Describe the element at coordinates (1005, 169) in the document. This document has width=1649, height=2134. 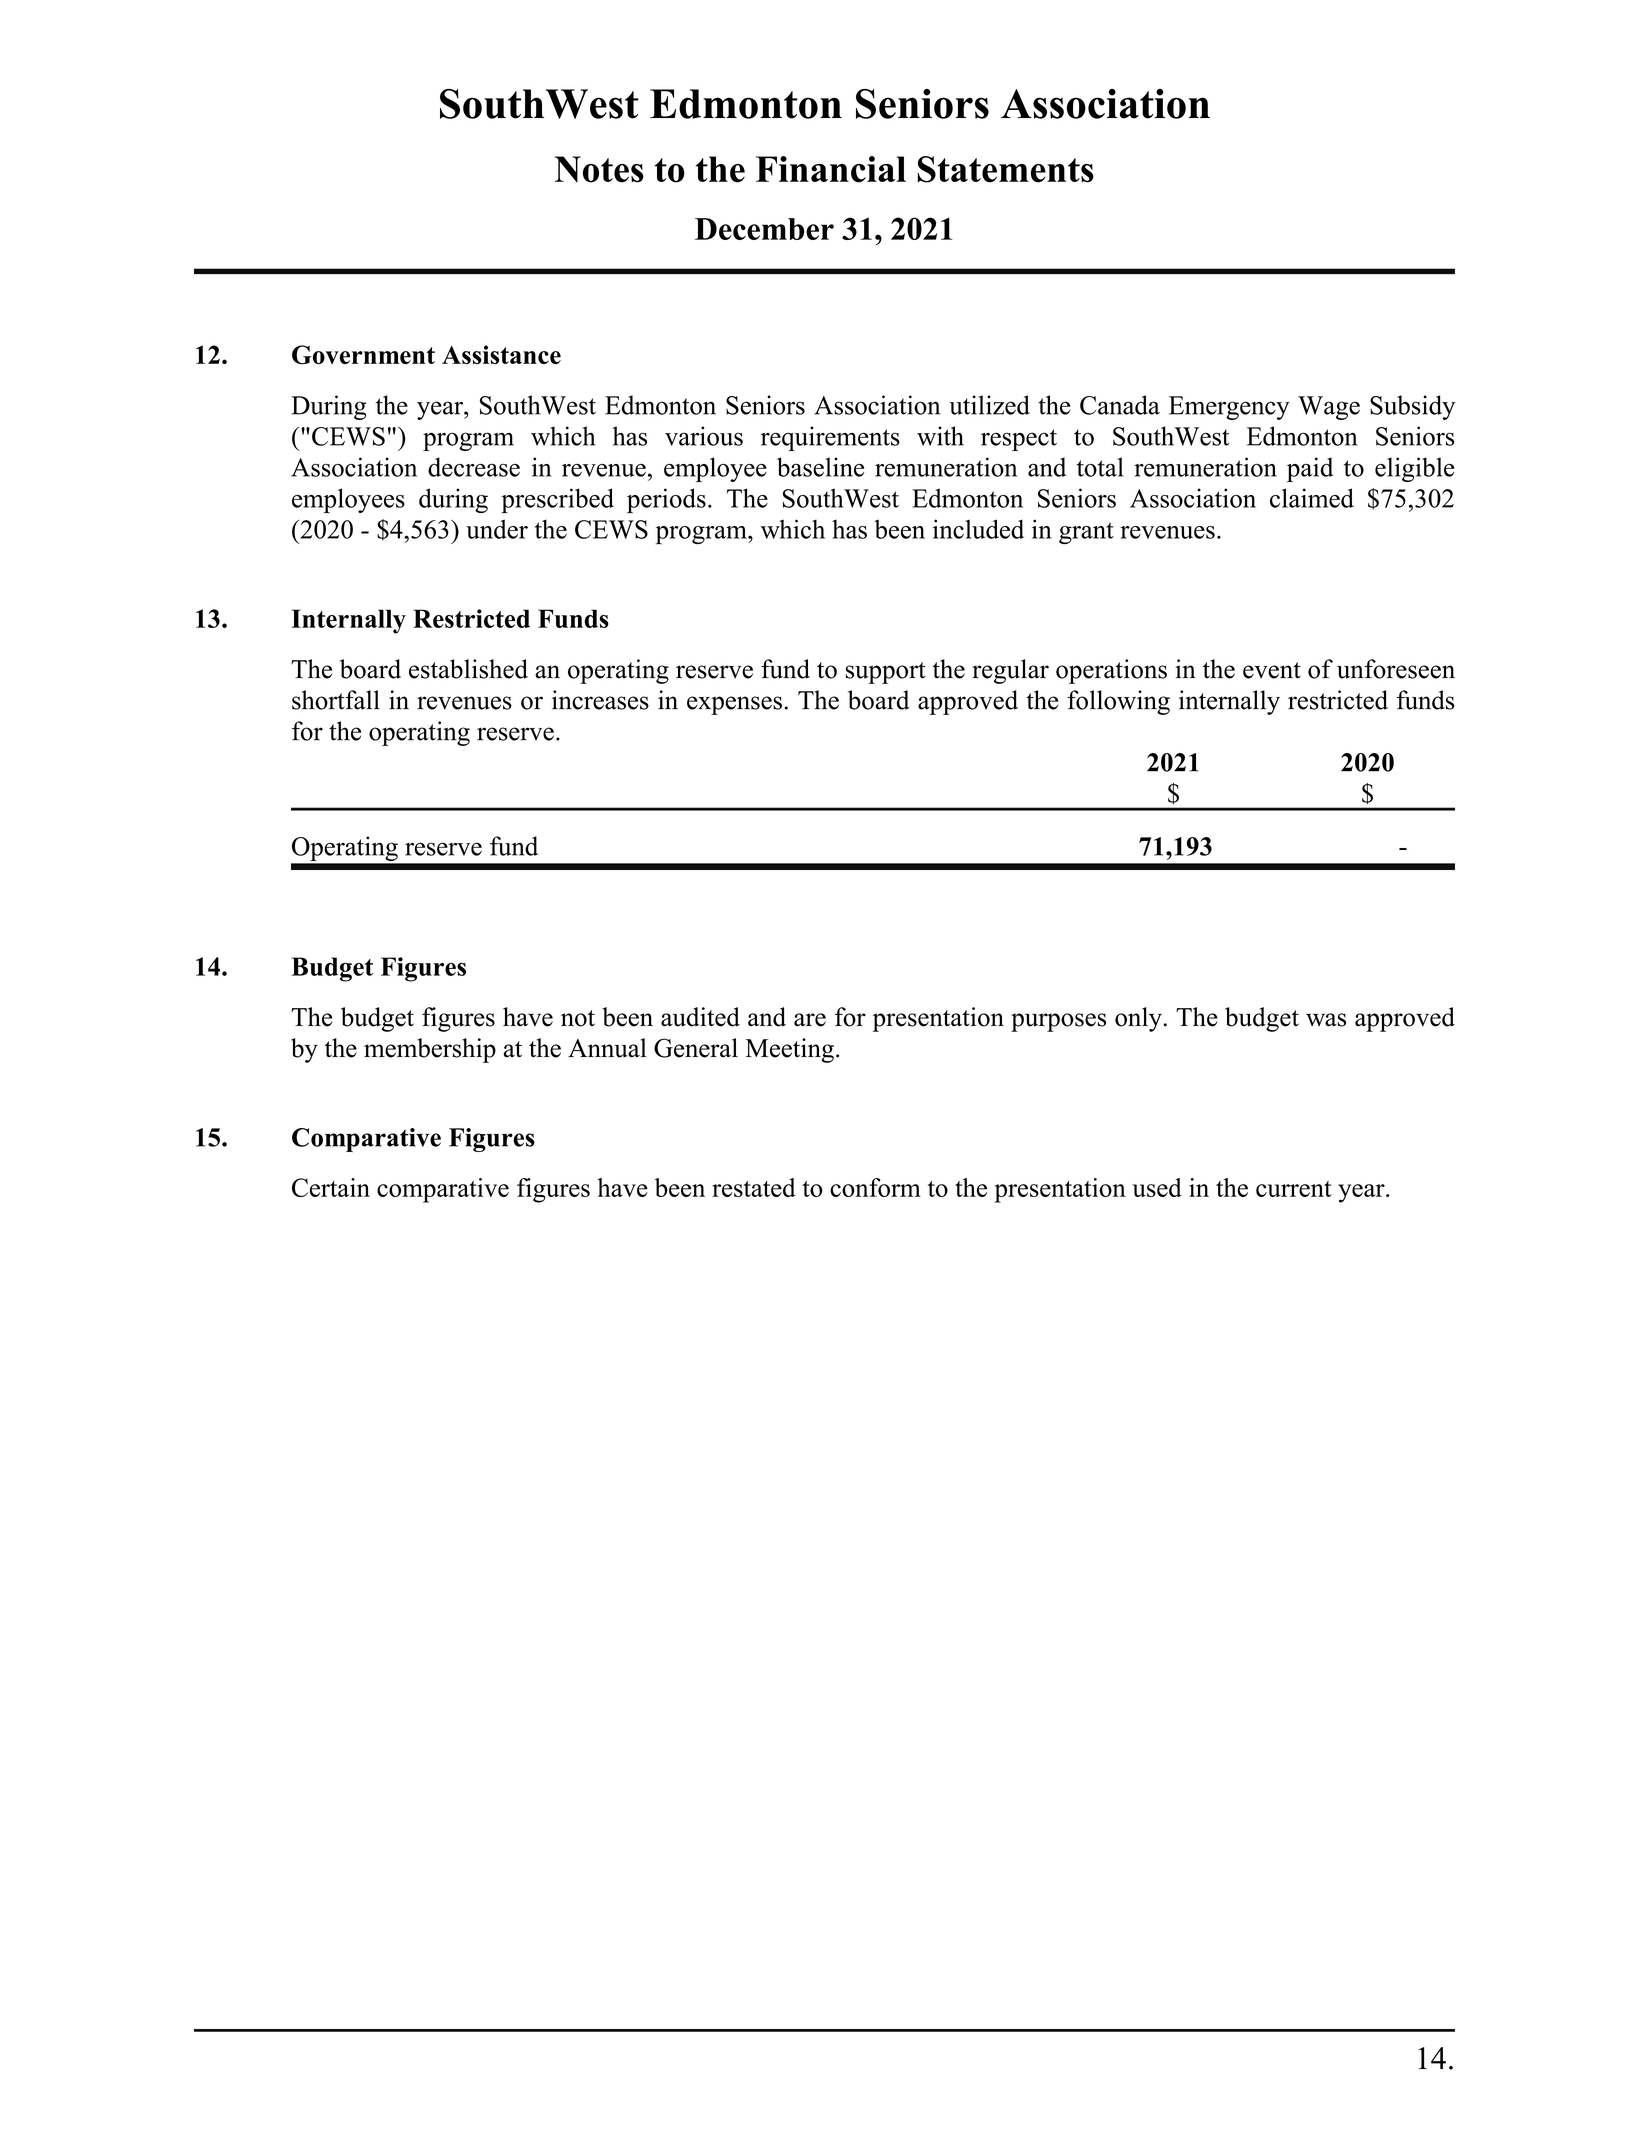
I see `Statements` at that location.
